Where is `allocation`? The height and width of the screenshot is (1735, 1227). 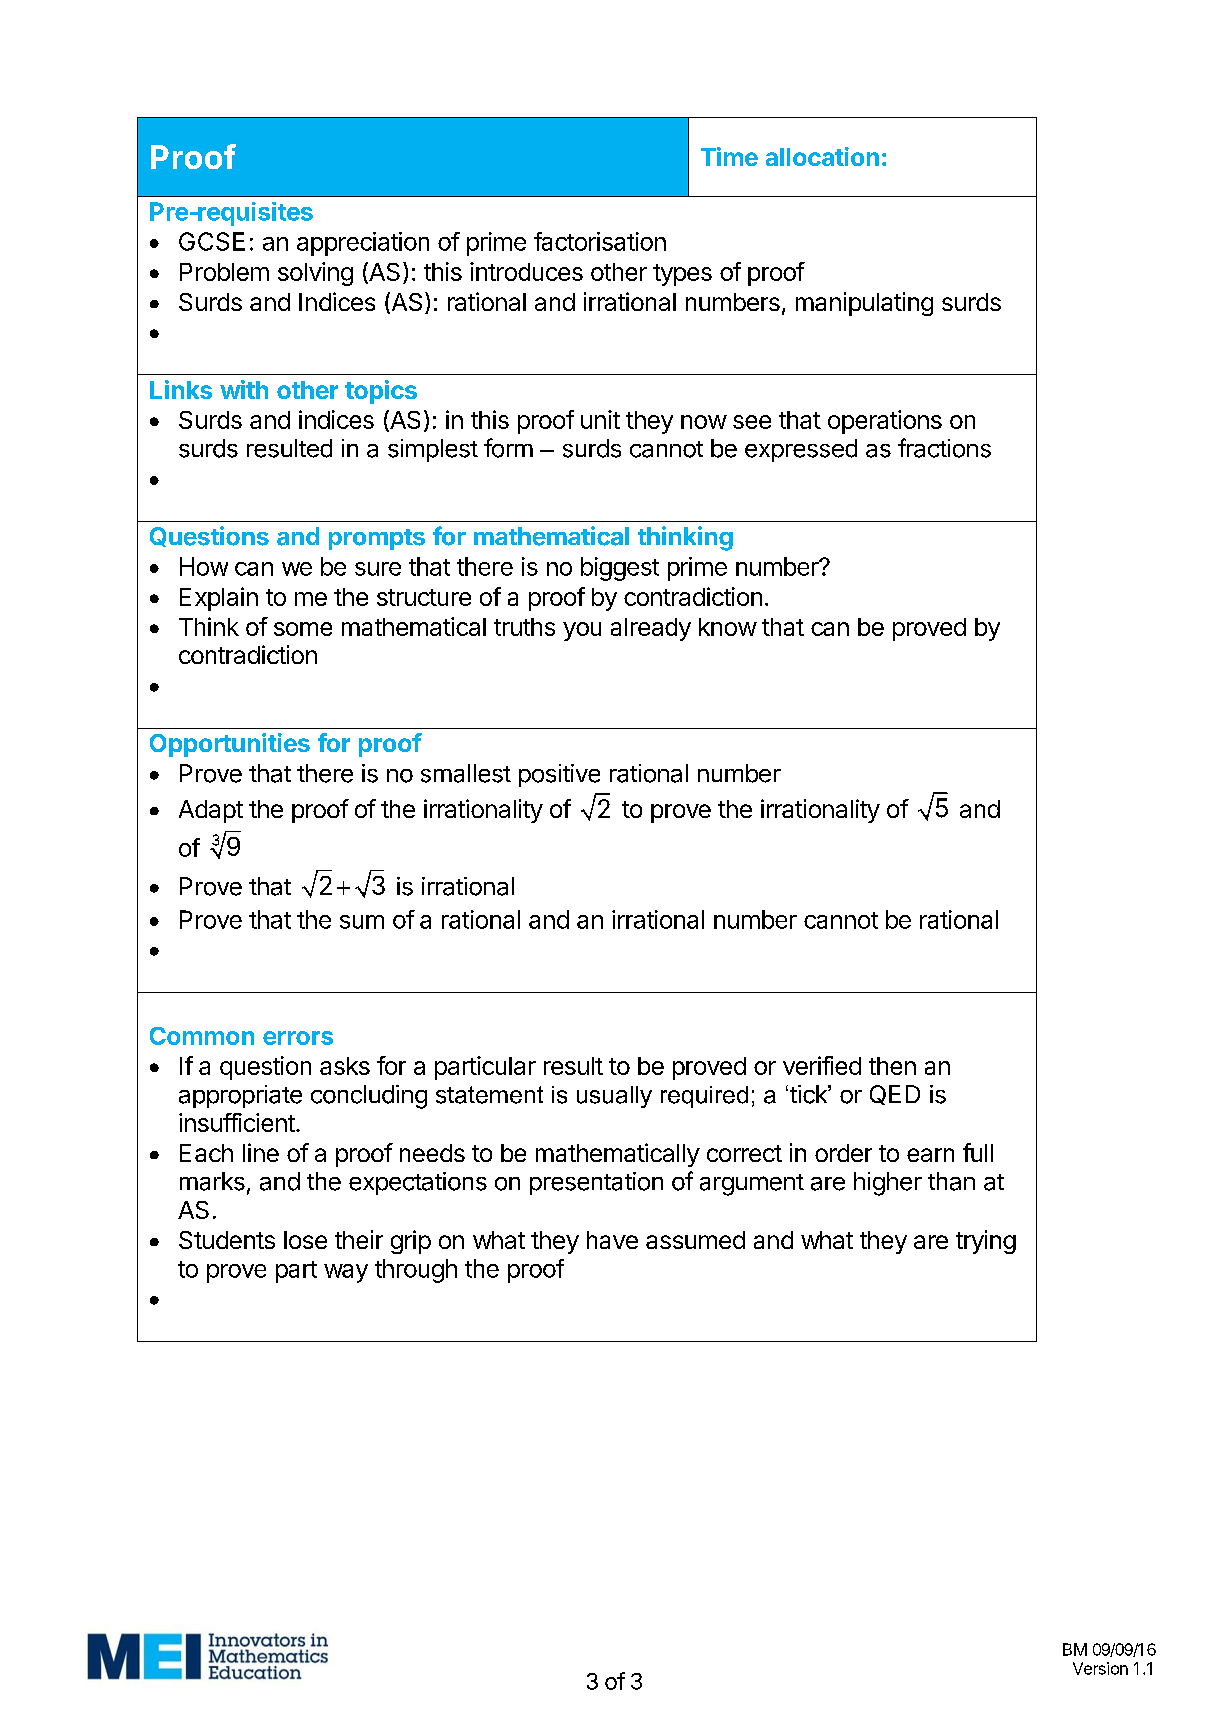 allocation is located at coordinates (822, 156).
